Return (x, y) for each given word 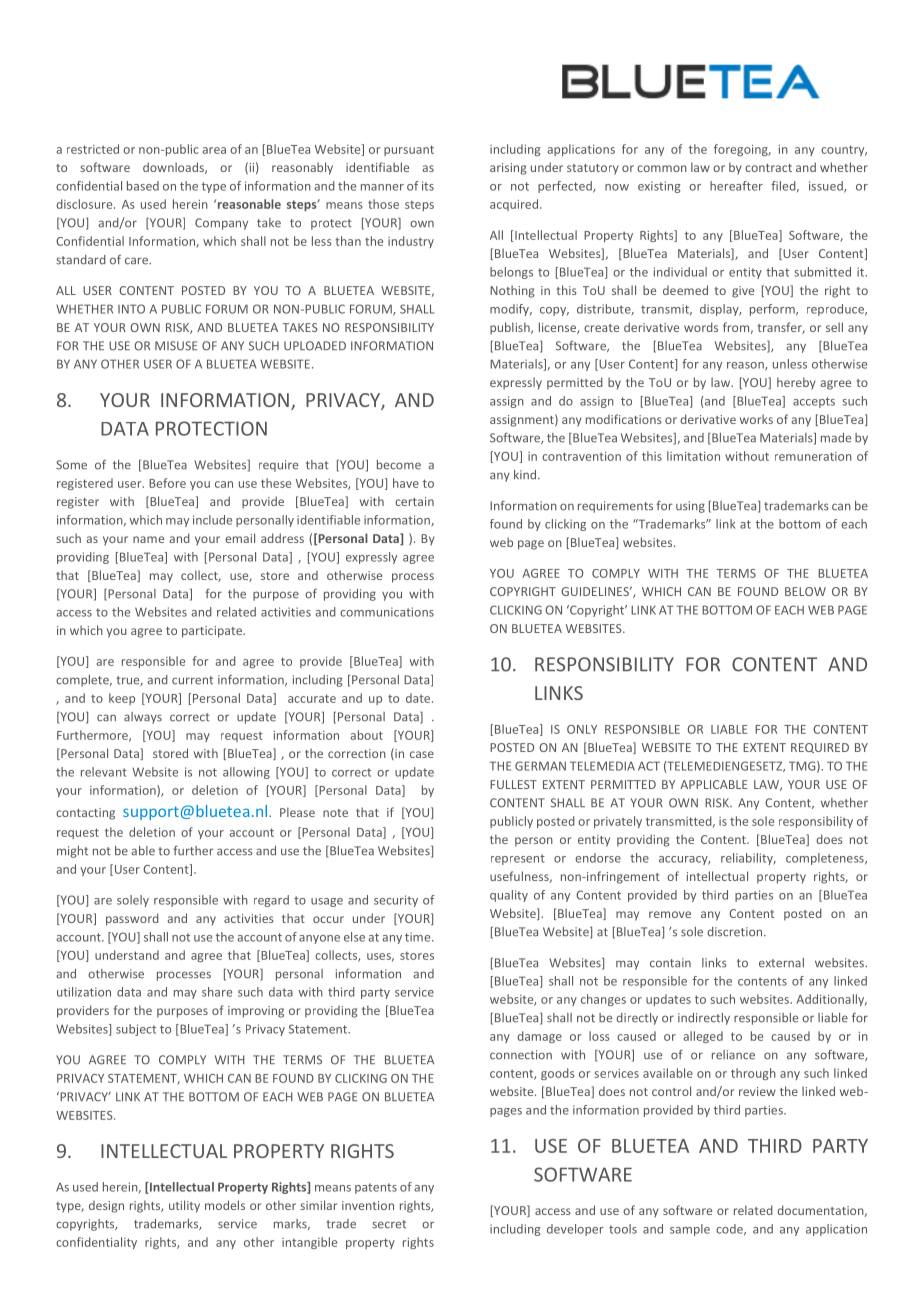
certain (414, 501)
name (148, 539)
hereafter (736, 186)
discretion (736, 932)
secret (389, 1224)
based (143, 186)
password (132, 919)
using (690, 507)
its (428, 186)
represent (518, 859)
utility (184, 1206)
